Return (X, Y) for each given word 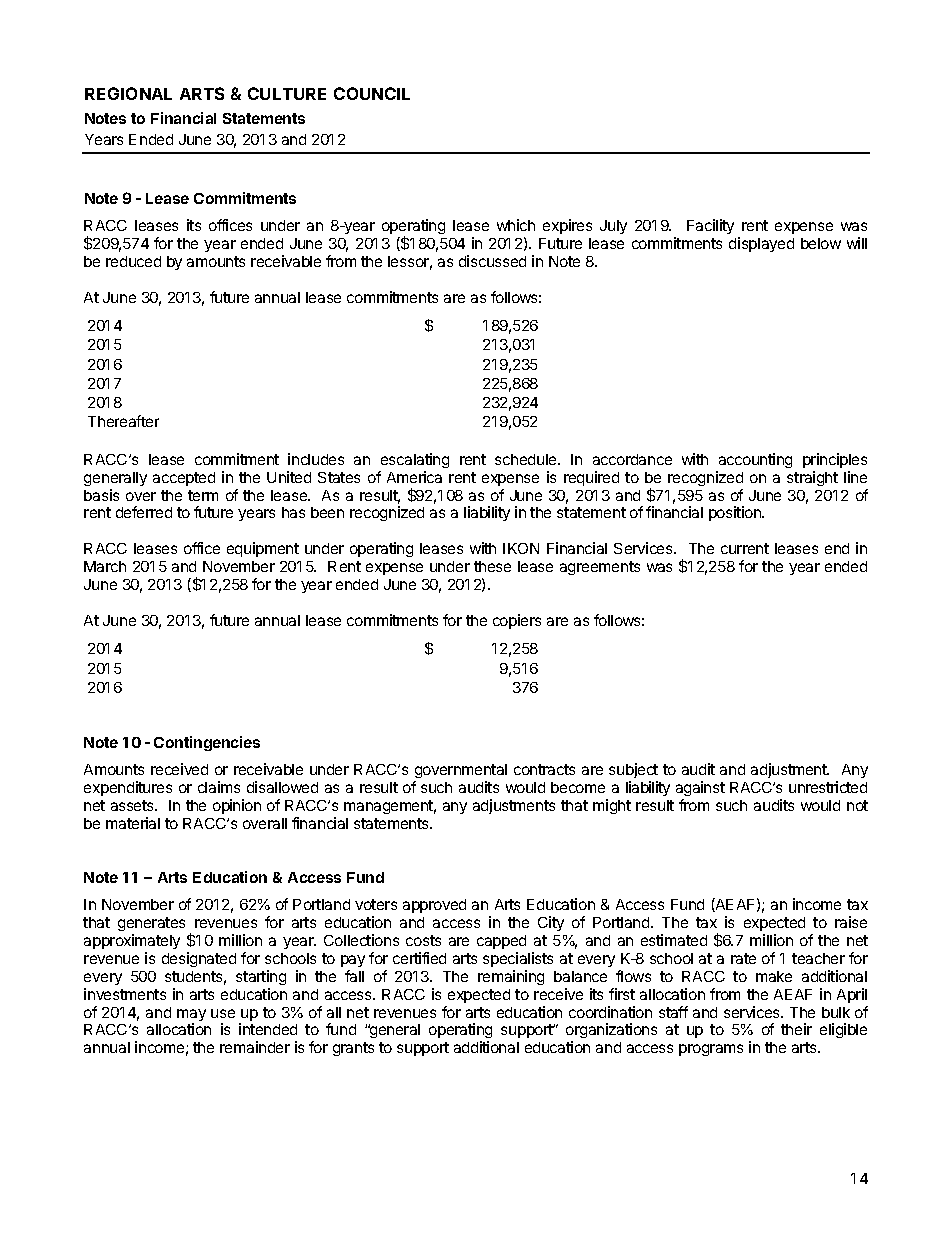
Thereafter (123, 421)
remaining (511, 977)
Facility (710, 226)
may (191, 1016)
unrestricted (828, 787)
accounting (755, 460)
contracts (544, 769)
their (796, 1029)
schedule (527, 459)
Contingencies (207, 743)
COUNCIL (372, 93)
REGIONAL (128, 93)
